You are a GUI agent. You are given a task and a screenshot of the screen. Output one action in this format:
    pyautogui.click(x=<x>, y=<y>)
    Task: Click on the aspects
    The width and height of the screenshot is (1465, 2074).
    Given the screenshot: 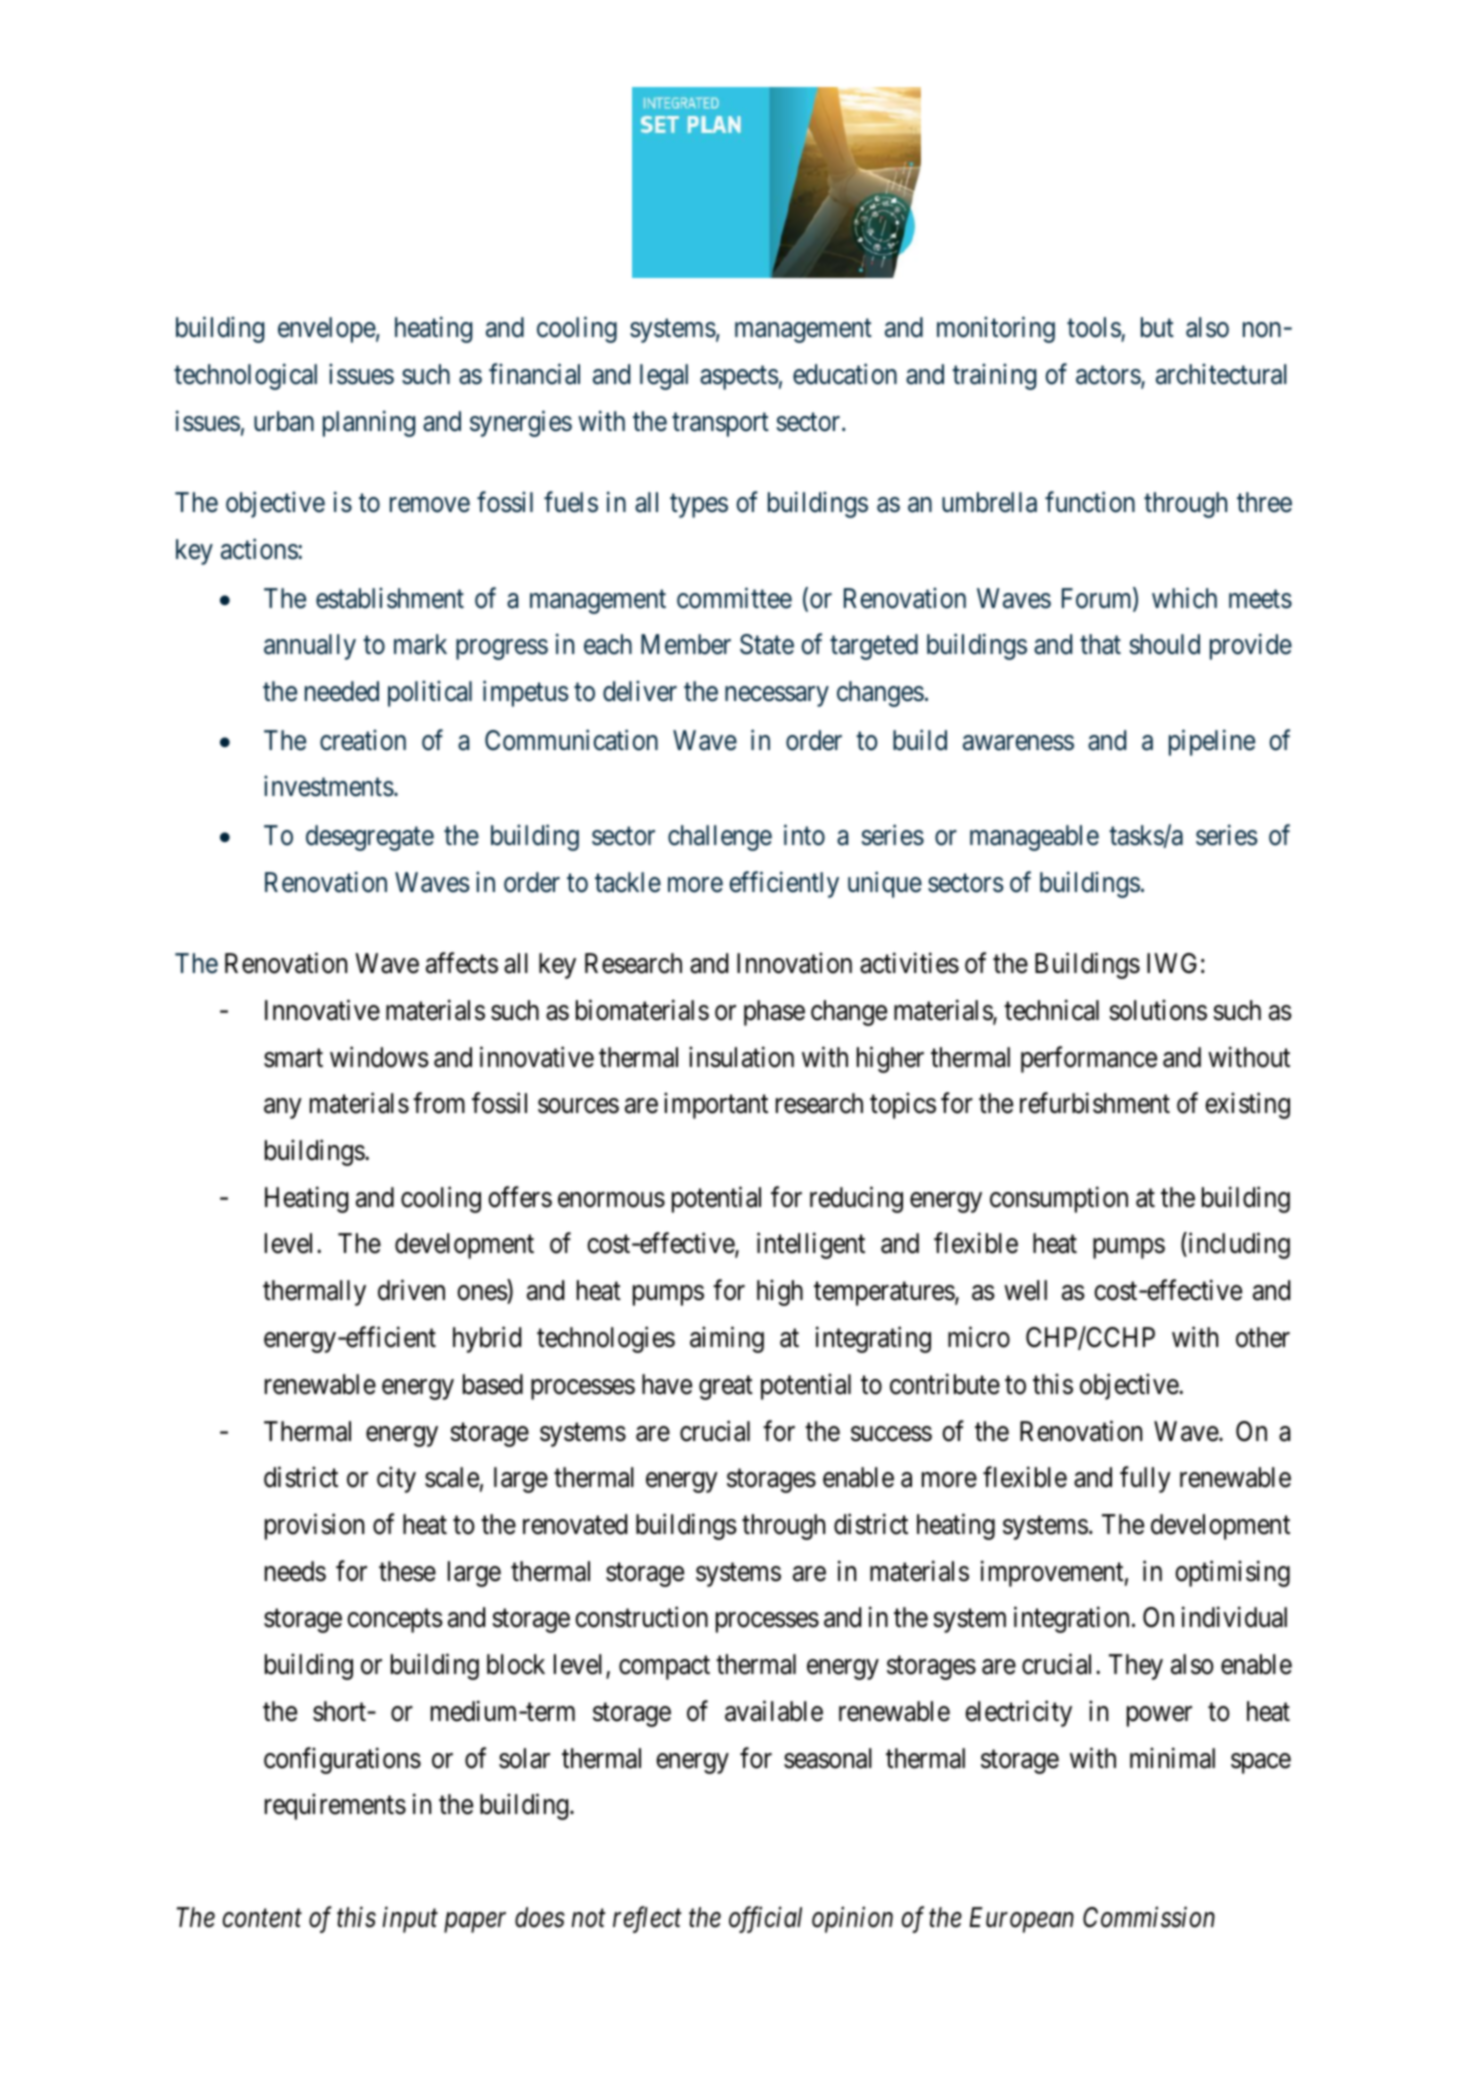 What is the action you would take?
    pyautogui.click(x=739, y=378)
